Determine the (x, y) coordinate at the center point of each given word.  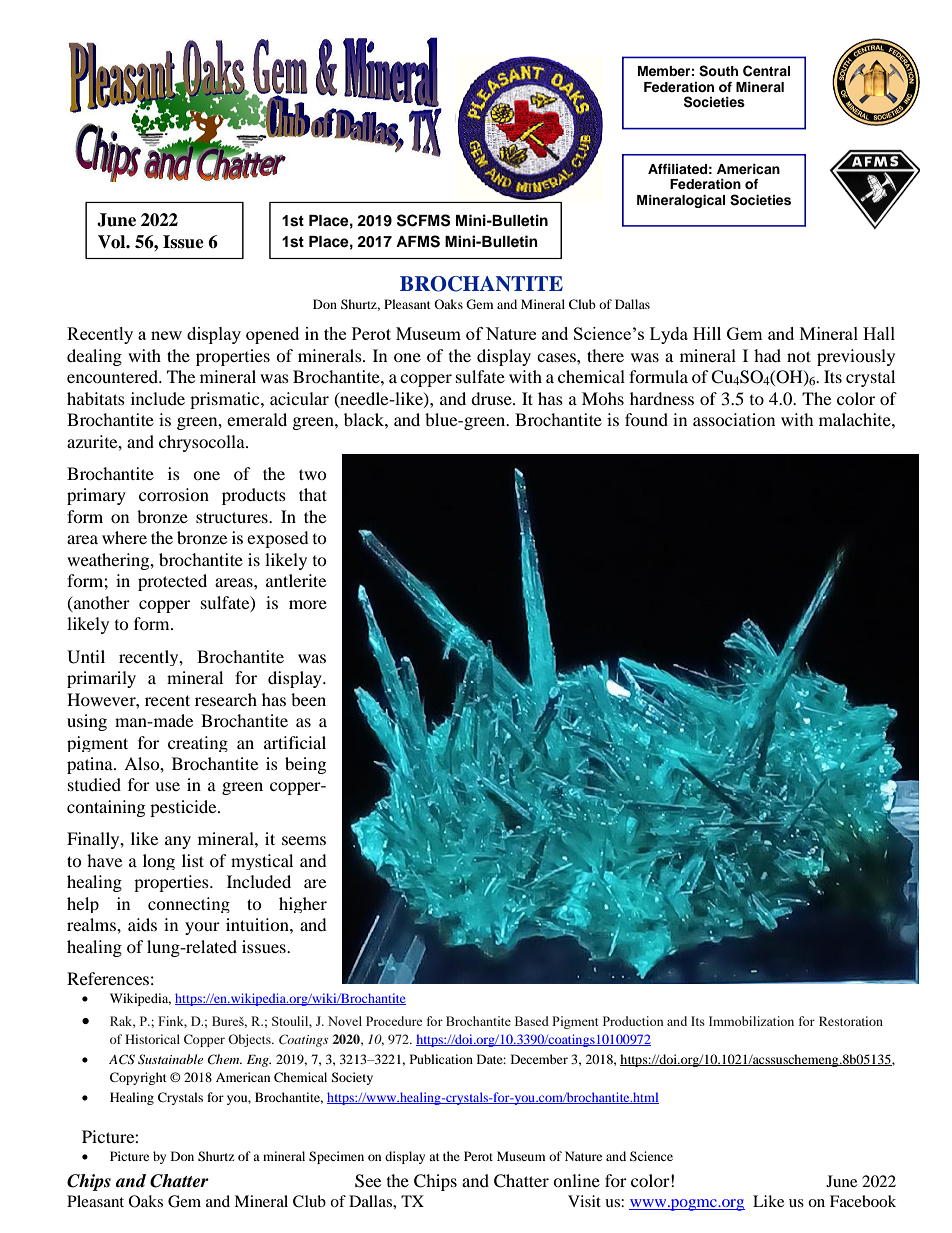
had (767, 355)
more (308, 604)
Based (532, 1021)
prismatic (226, 400)
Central (766, 71)
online (576, 1180)
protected (172, 582)
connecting (189, 905)
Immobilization (751, 1021)
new (166, 335)
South (718, 71)
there (605, 355)
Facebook (863, 1201)
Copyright (138, 1078)
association (734, 419)
